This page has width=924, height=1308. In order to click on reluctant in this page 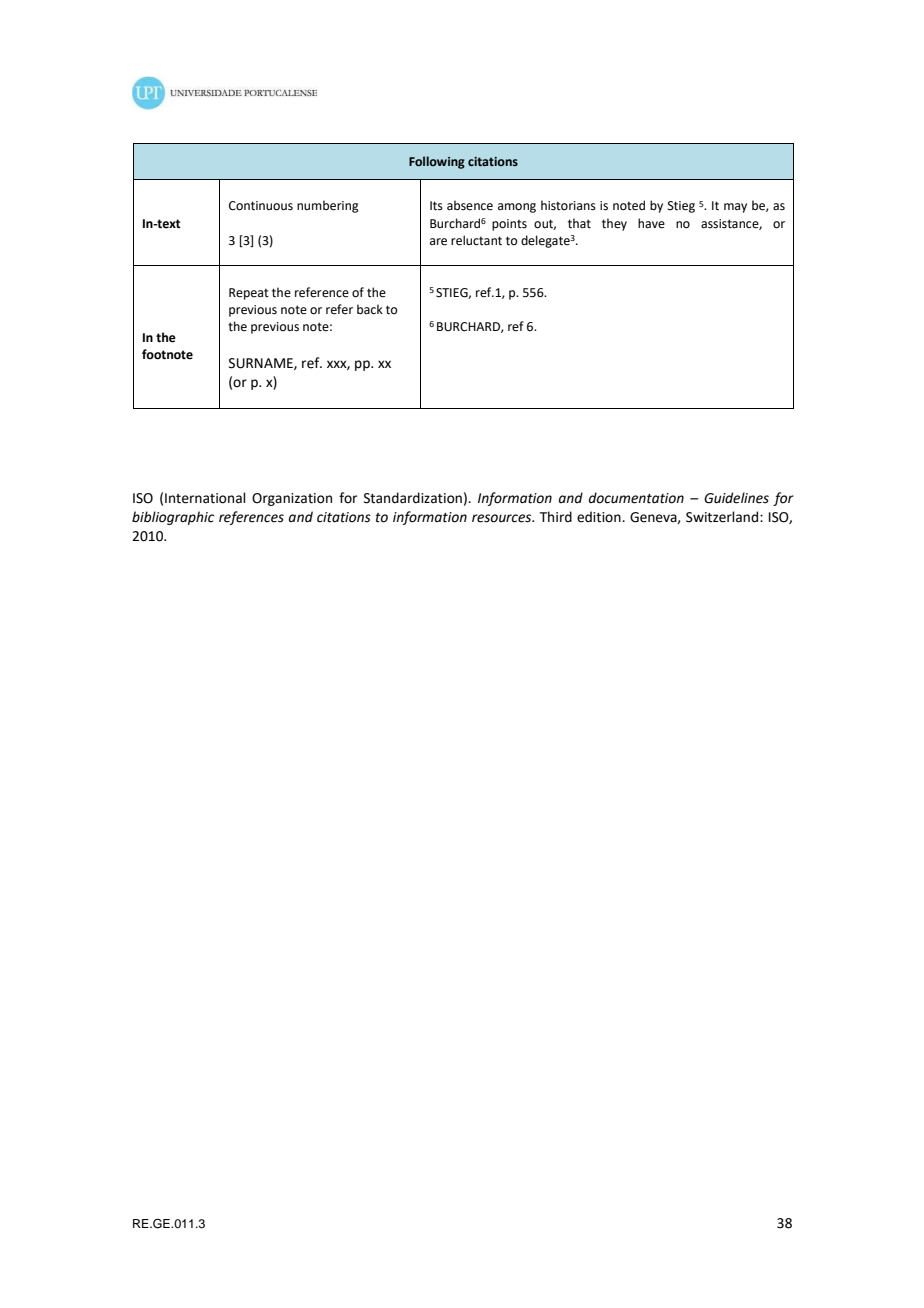, I will do `click(476, 240)`.
